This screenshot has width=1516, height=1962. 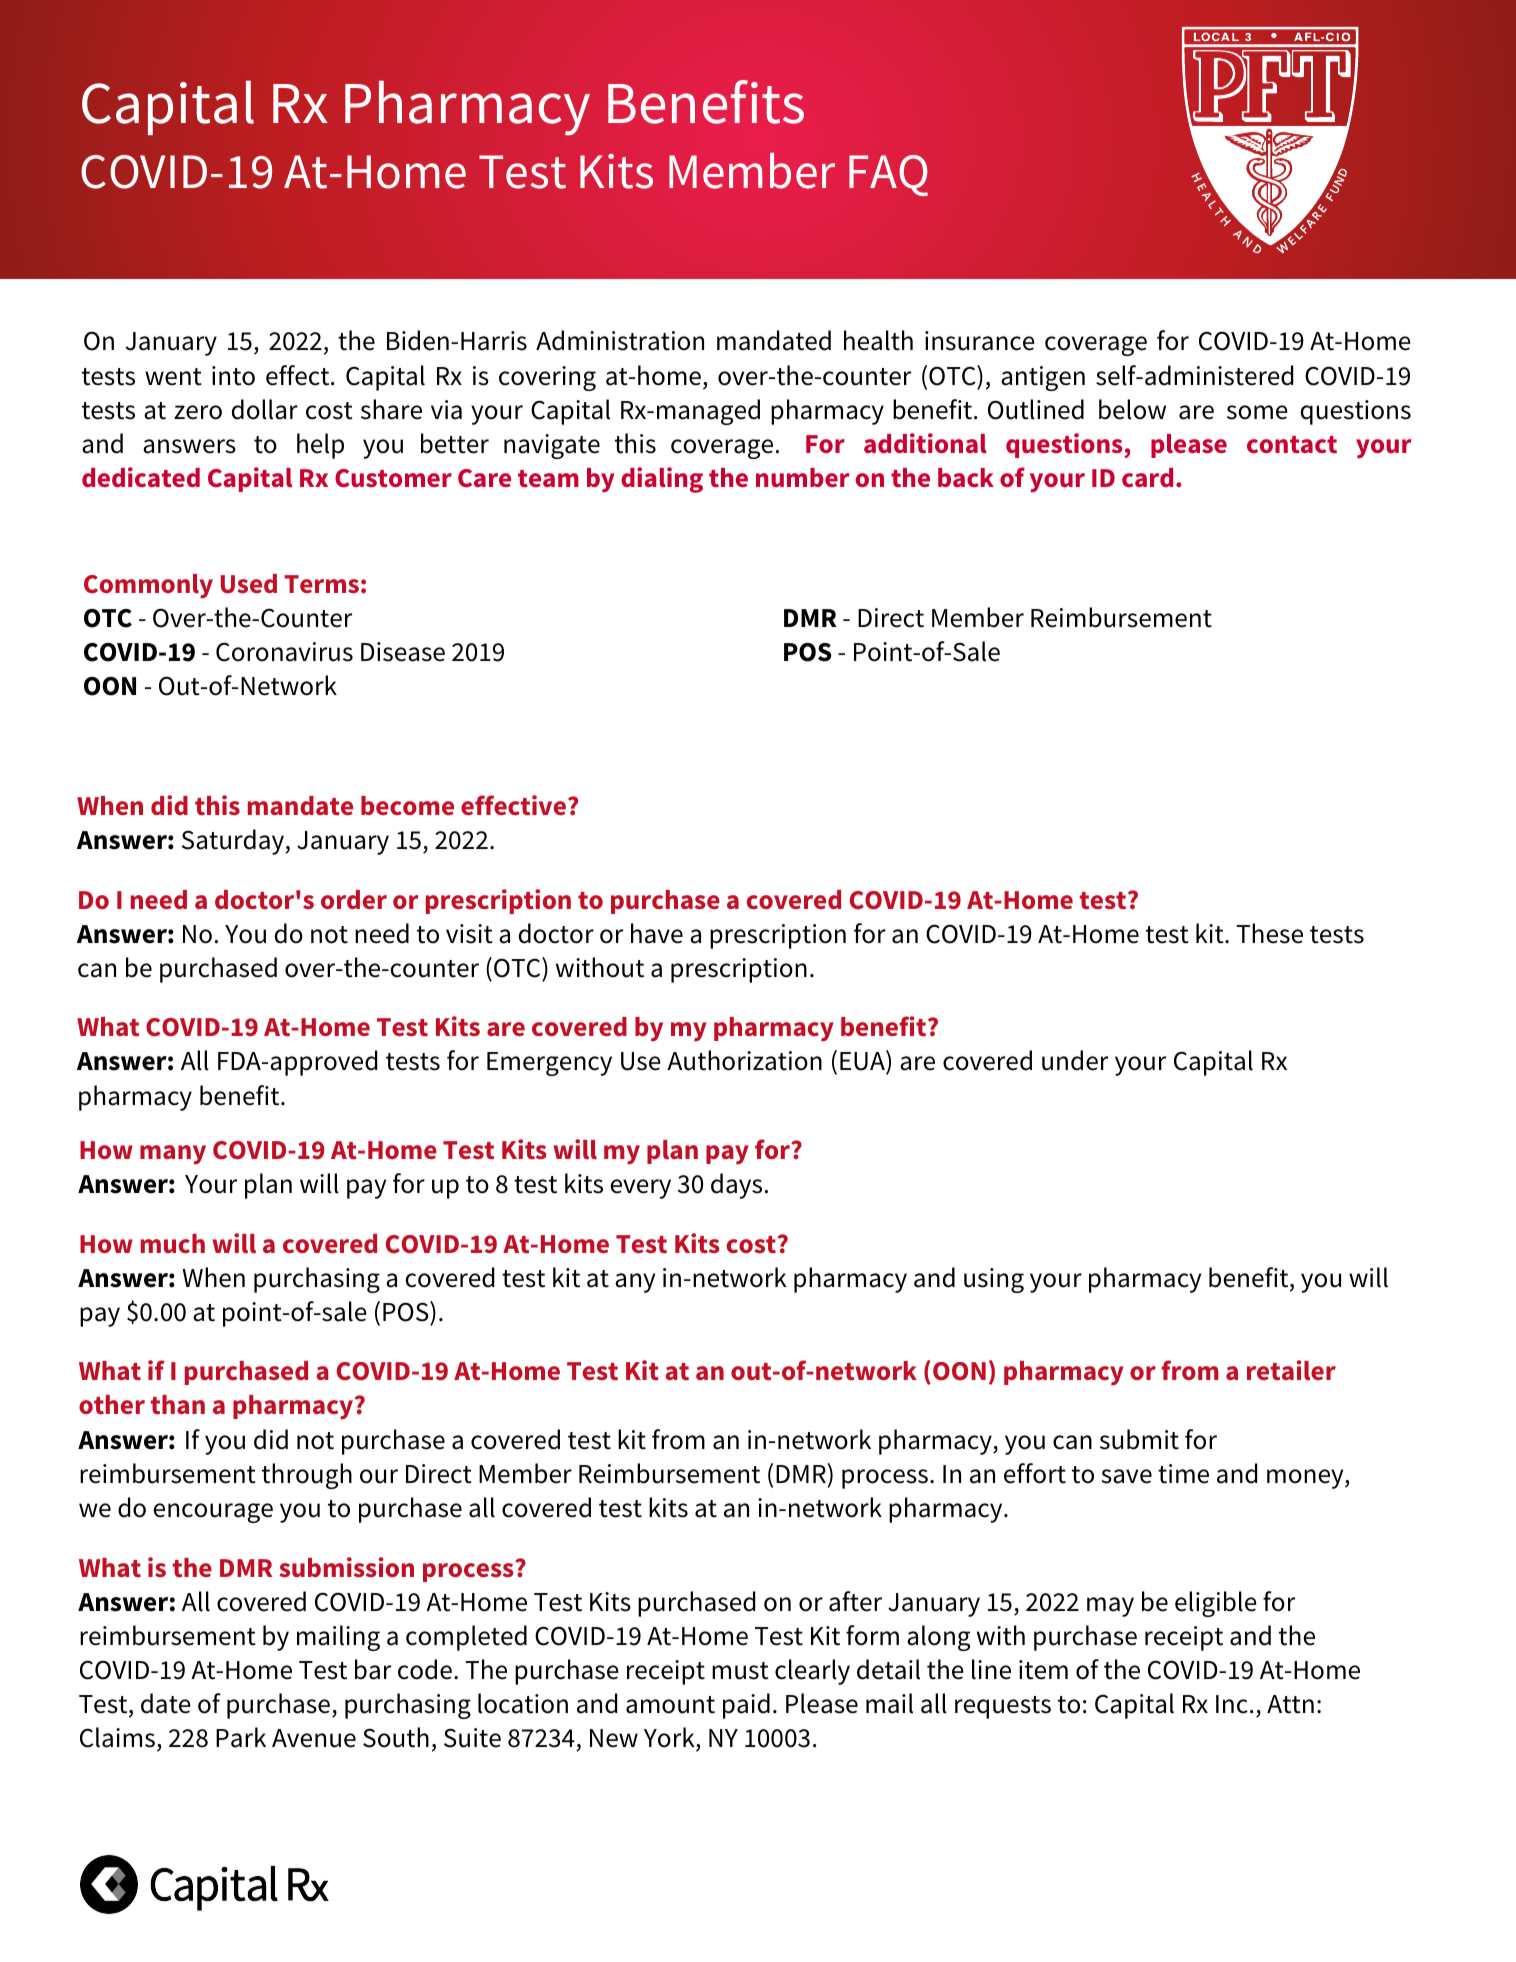 I want to click on Park, so click(x=241, y=1737).
